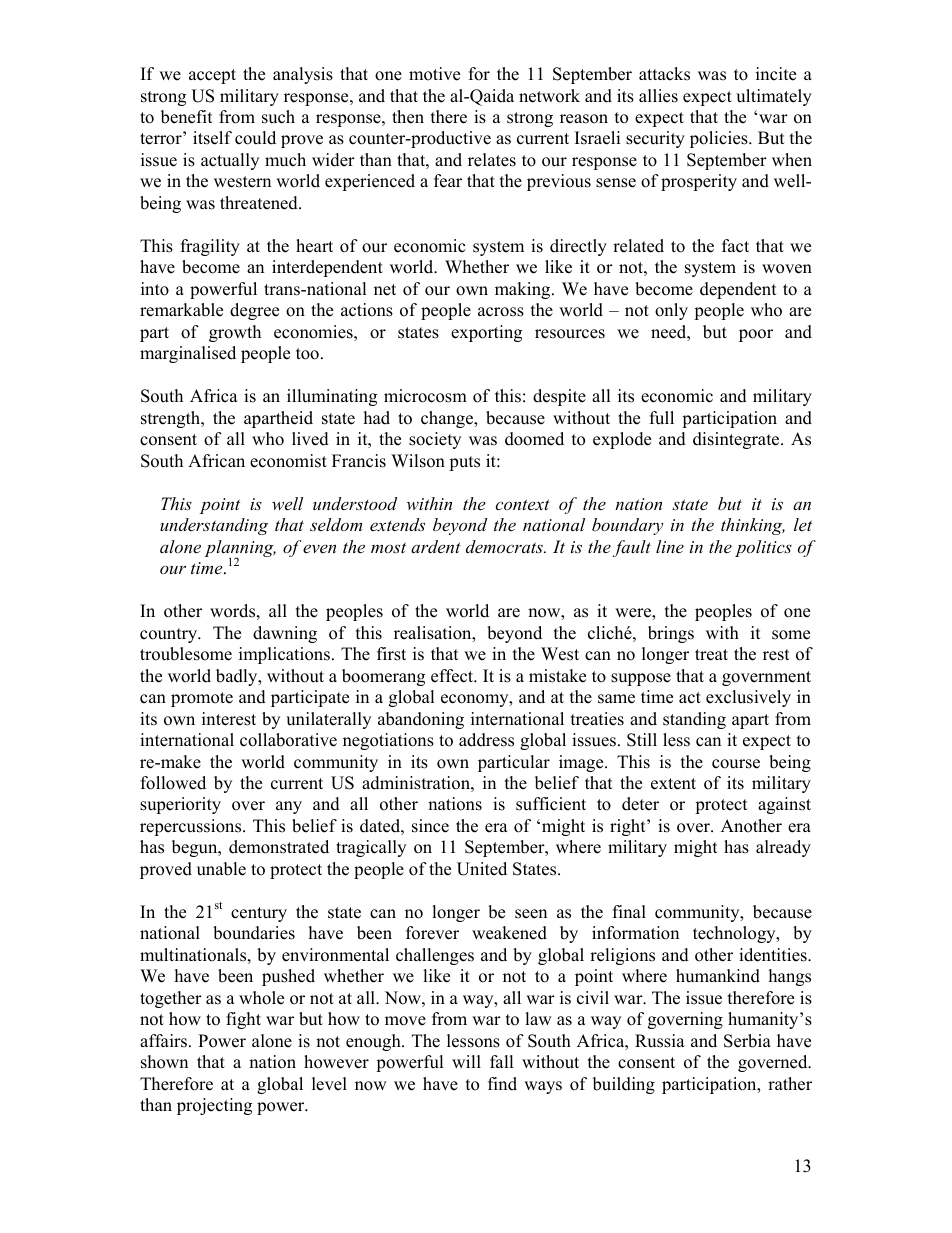 The width and height of the screenshot is (952, 1233). I want to click on politics, so click(763, 548).
